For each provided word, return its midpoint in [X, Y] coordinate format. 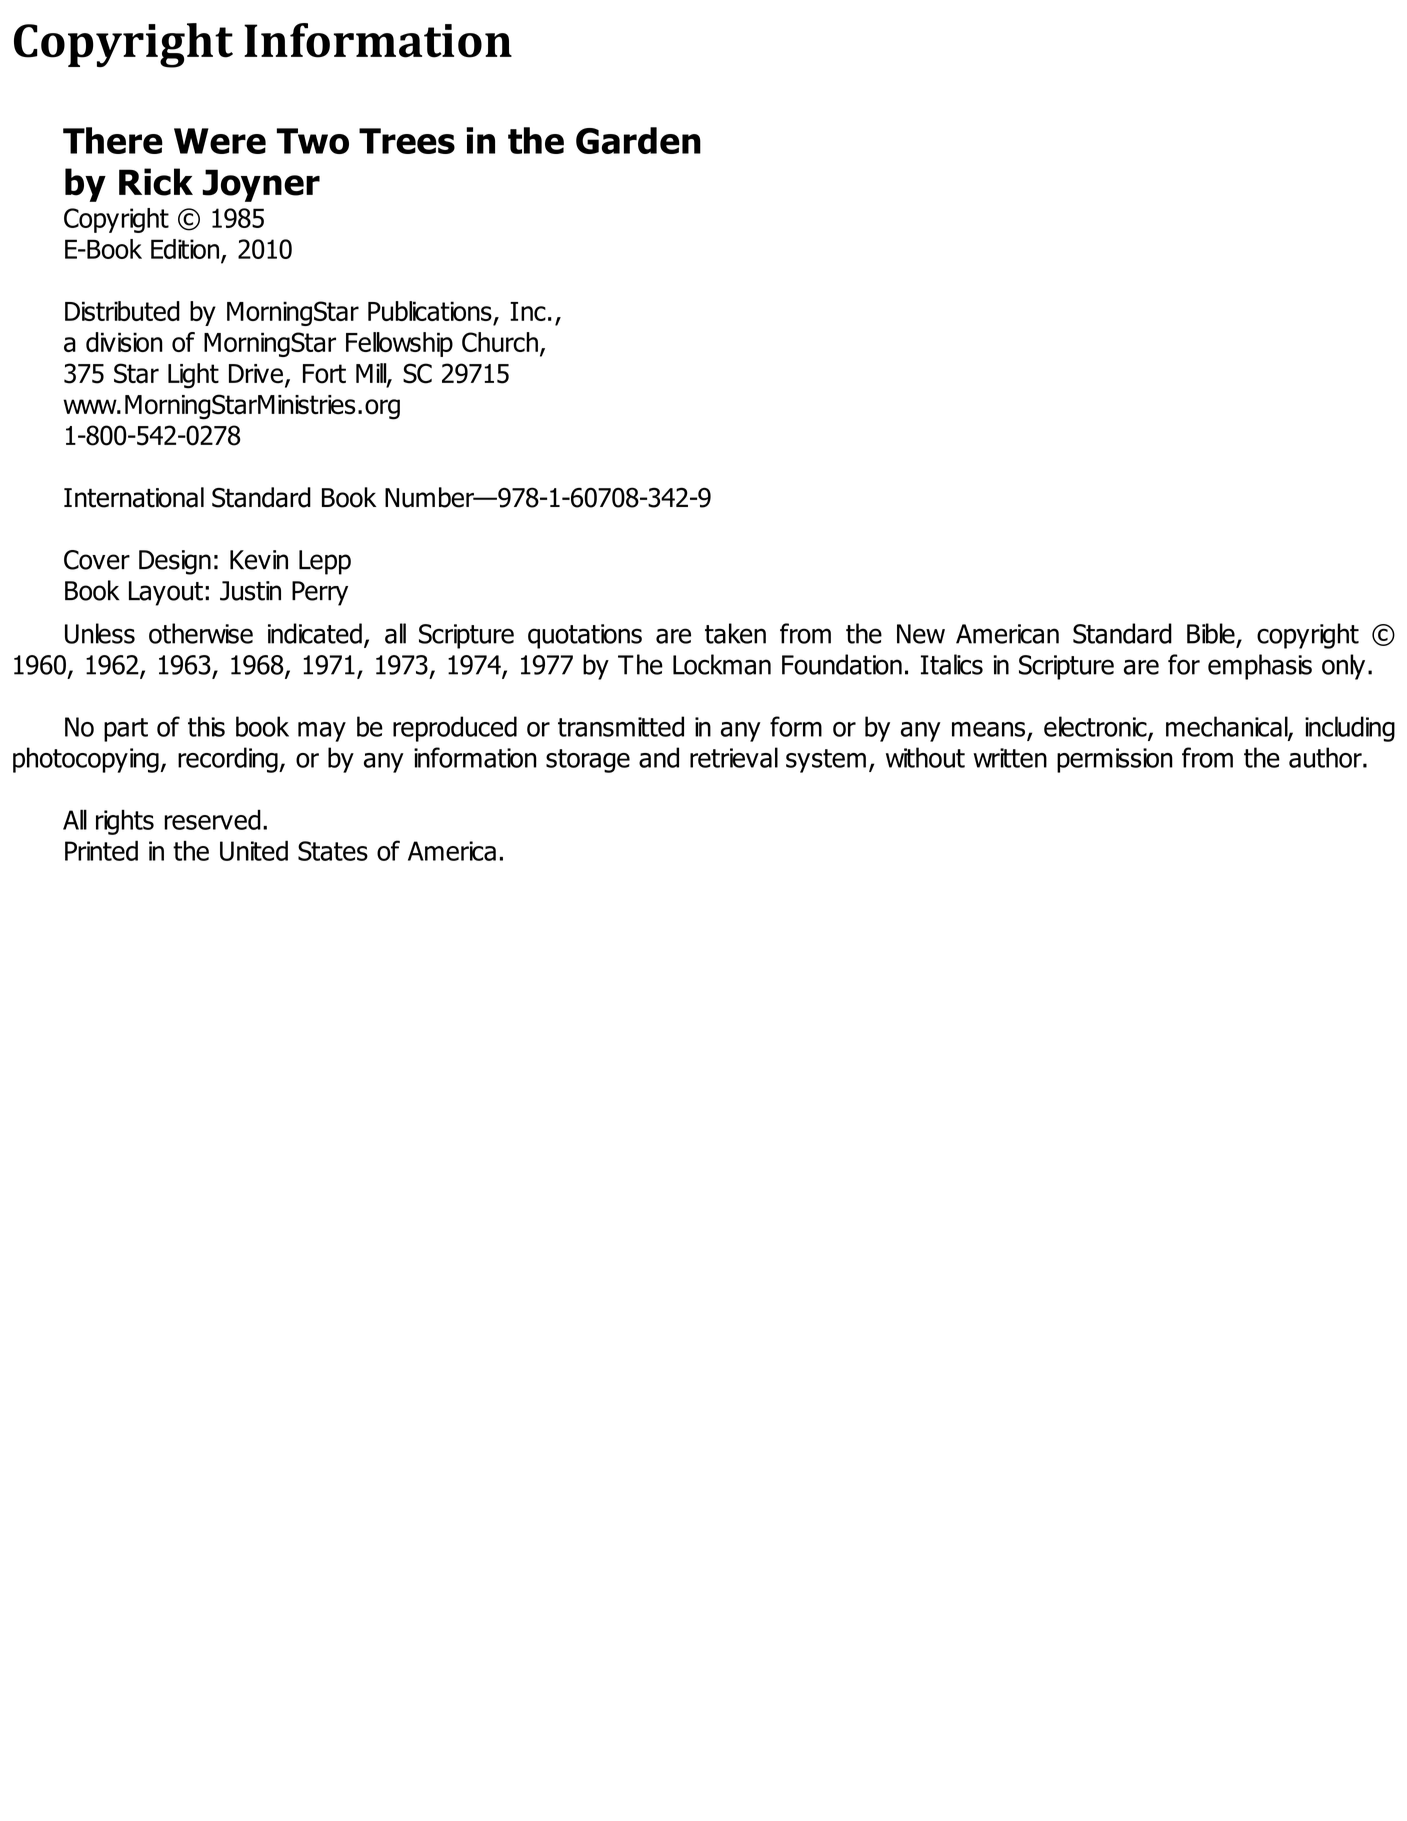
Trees [407, 141]
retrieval [734, 757]
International [134, 497]
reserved [212, 819]
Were [220, 141]
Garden [638, 140]
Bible [1211, 633]
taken [735, 633]
